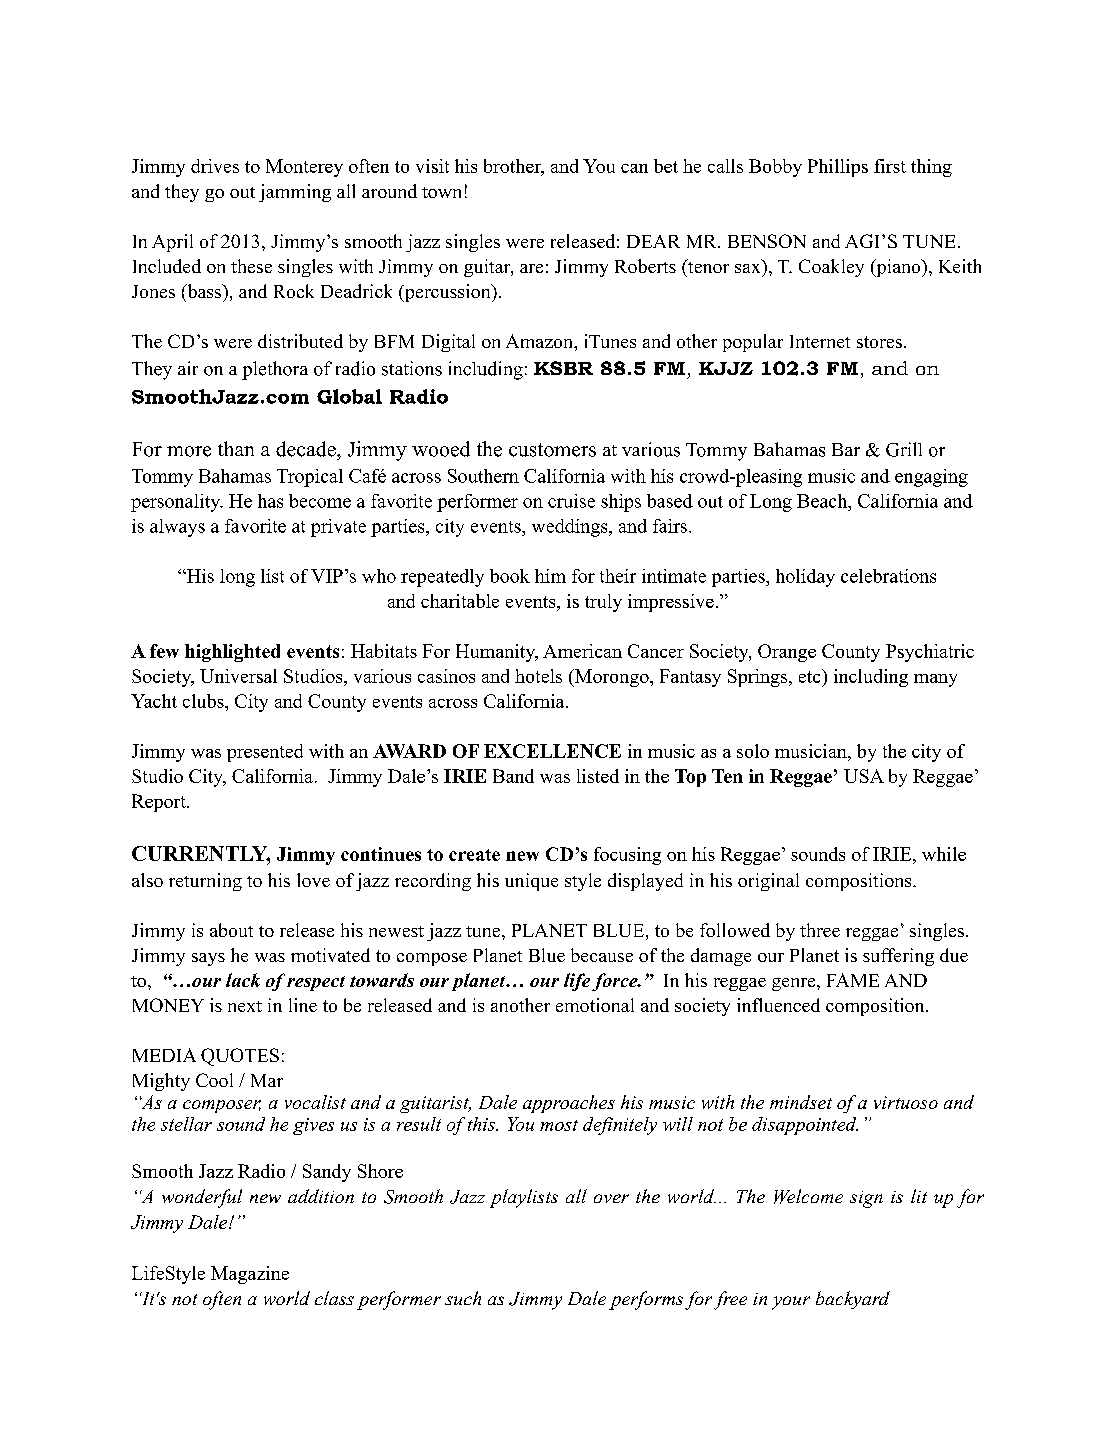  Describe the element at coordinates (295, 193) in the screenshot. I see `jamming` at that location.
